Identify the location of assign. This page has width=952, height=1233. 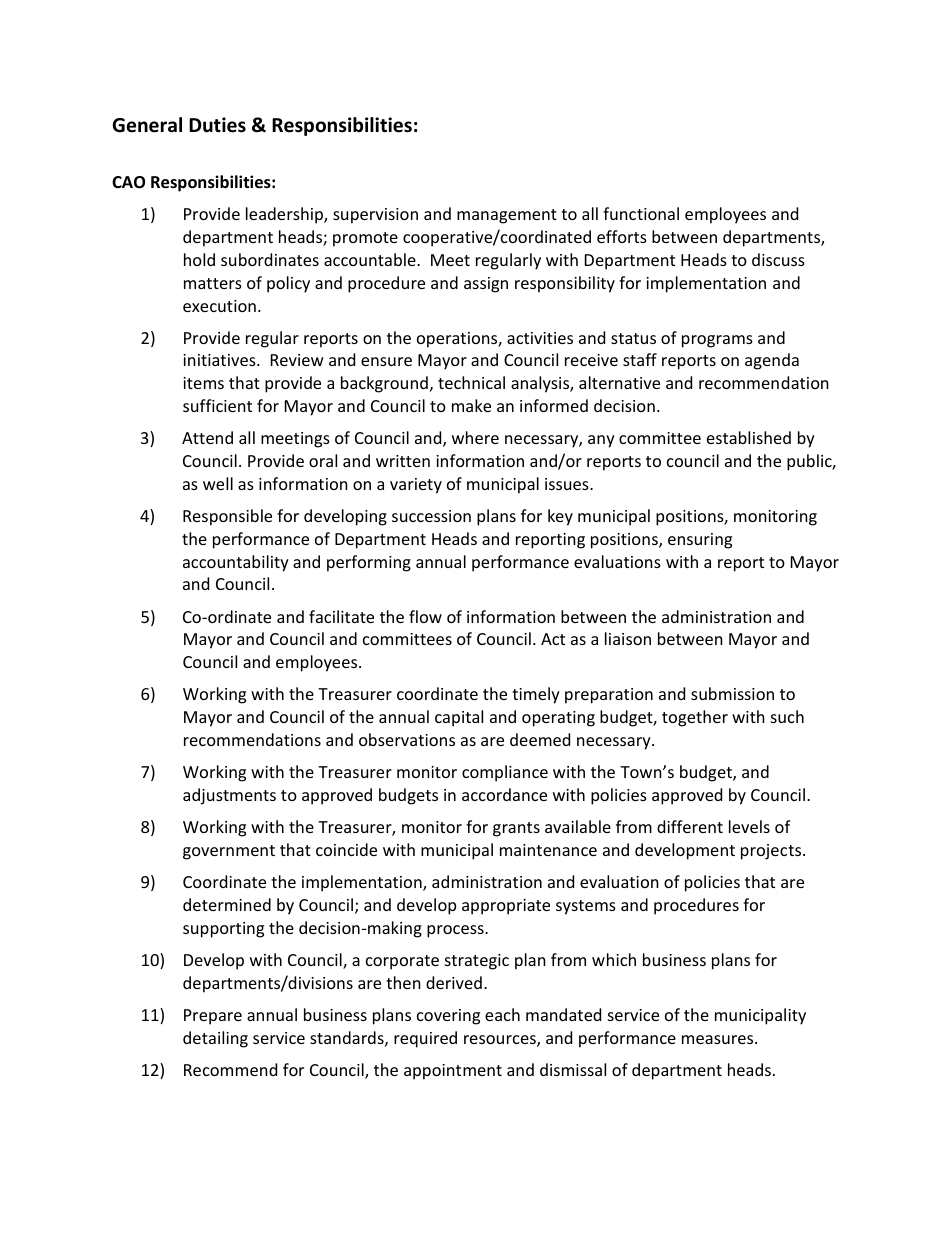
(486, 285).
